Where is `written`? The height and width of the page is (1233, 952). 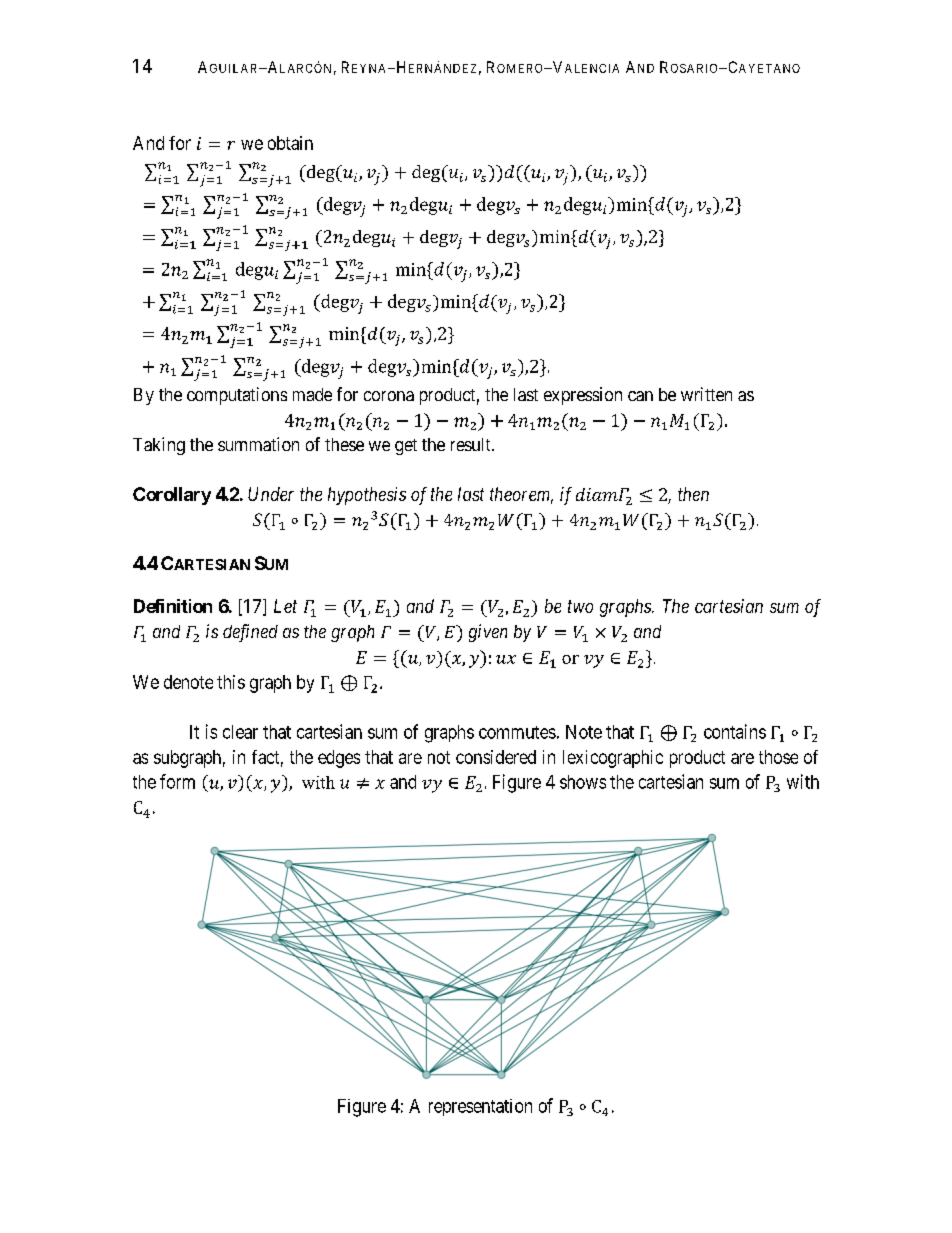 written is located at coordinates (706, 394).
